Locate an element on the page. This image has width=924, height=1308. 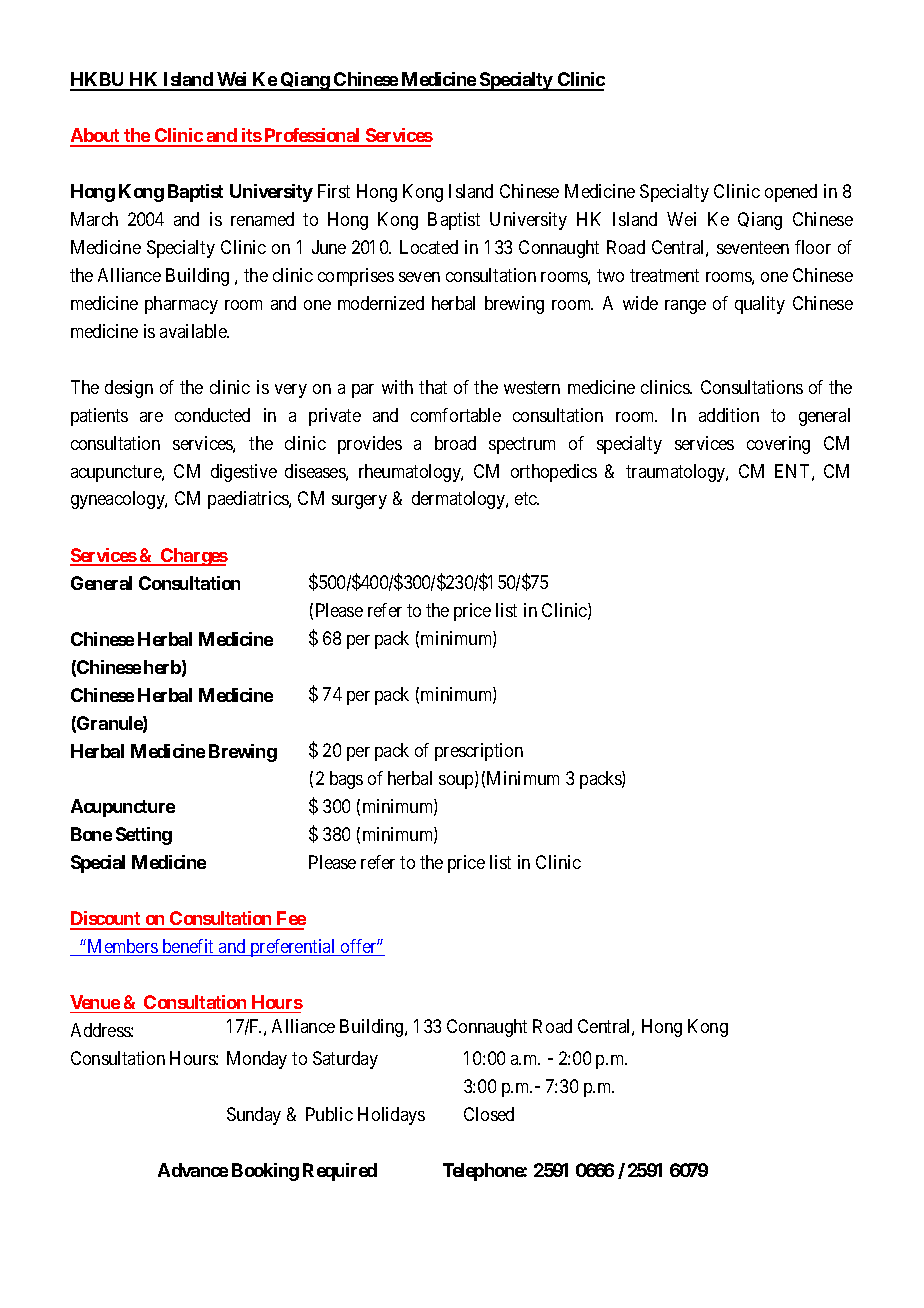
Located is located at coordinates (429, 247).
